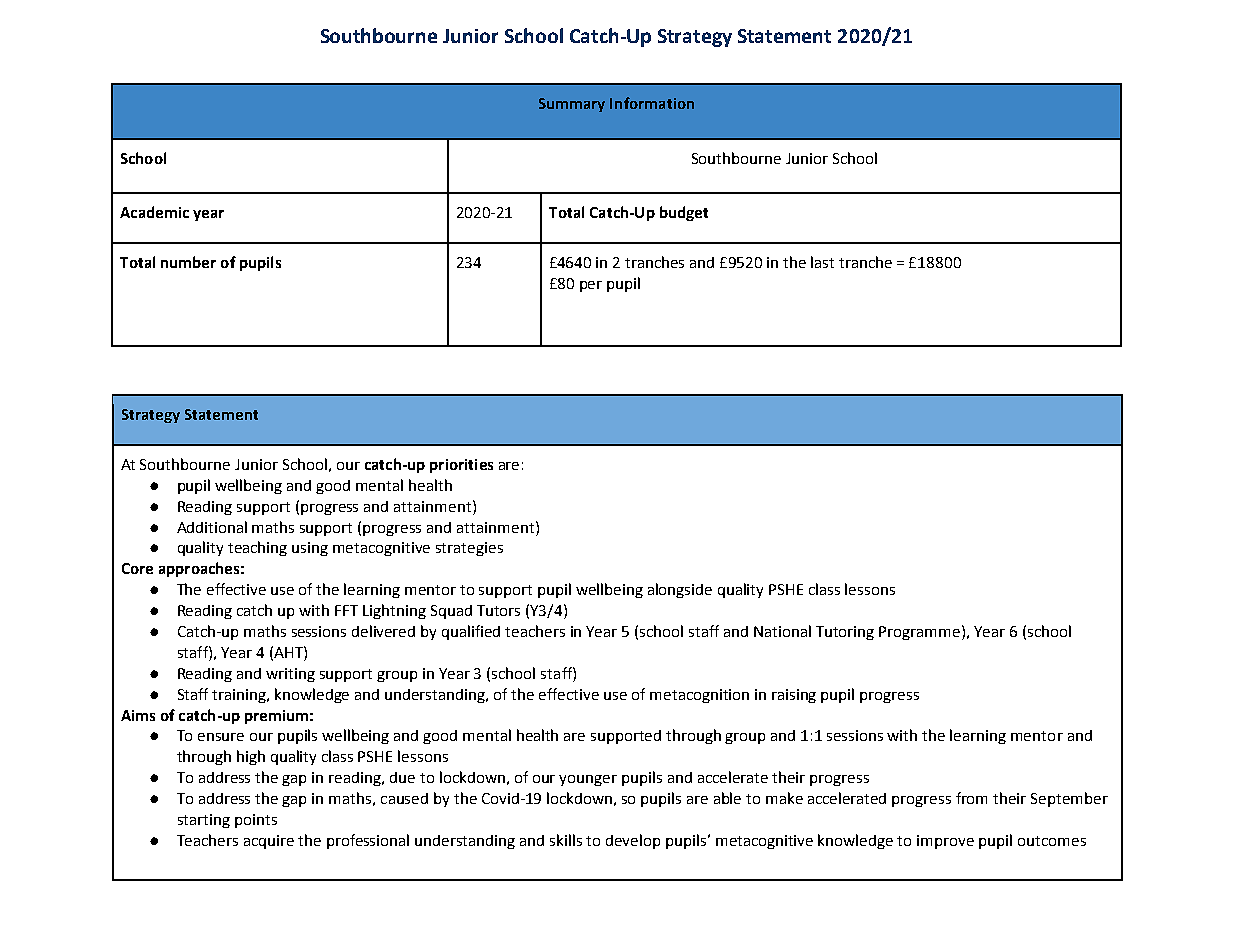 This page has height=952, width=1233. What do you see at coordinates (845, 633) in the page?
I see `Tutoring` at bounding box center [845, 633].
